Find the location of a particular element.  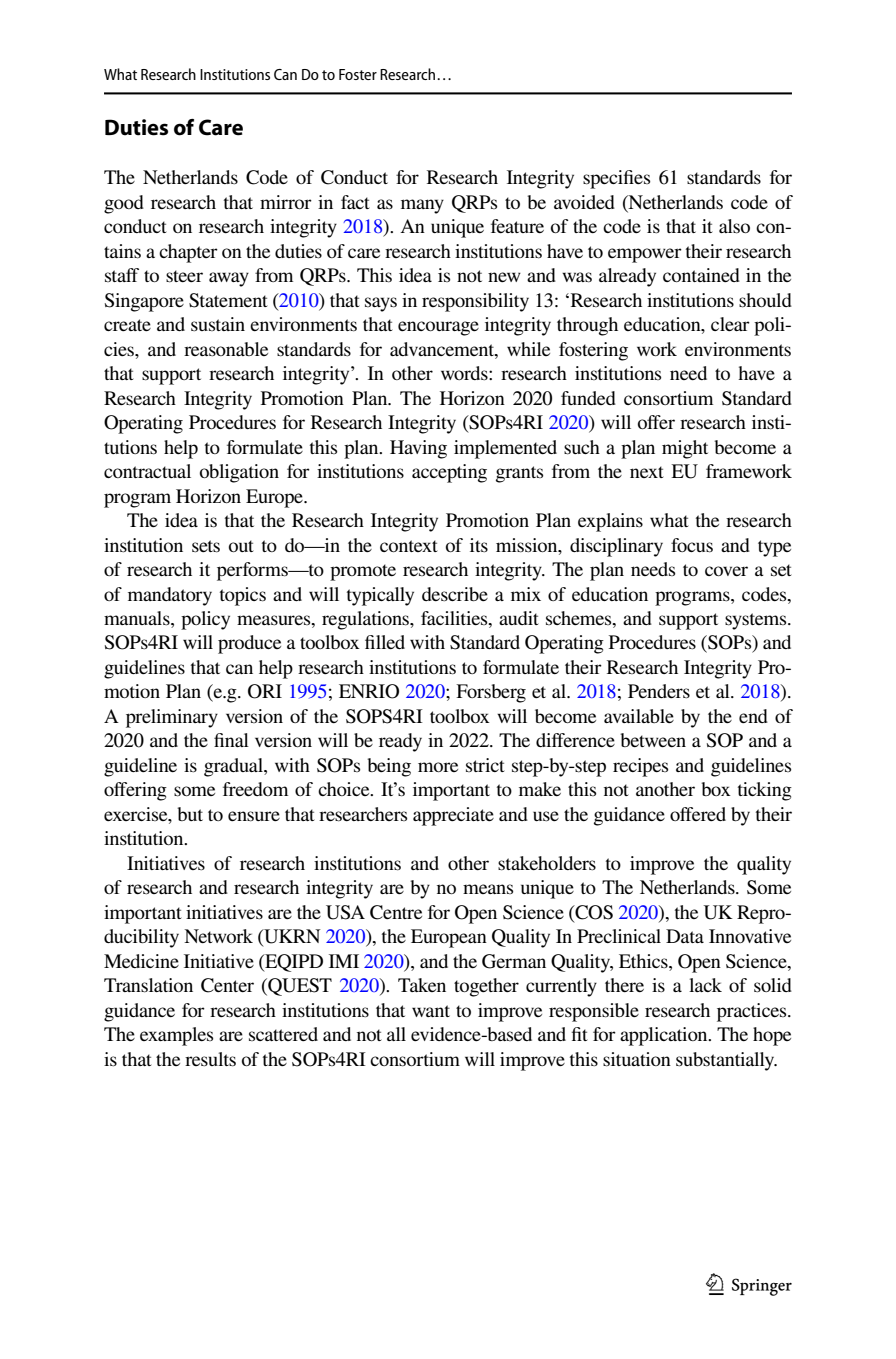

reasonable is located at coordinates (226, 349).
